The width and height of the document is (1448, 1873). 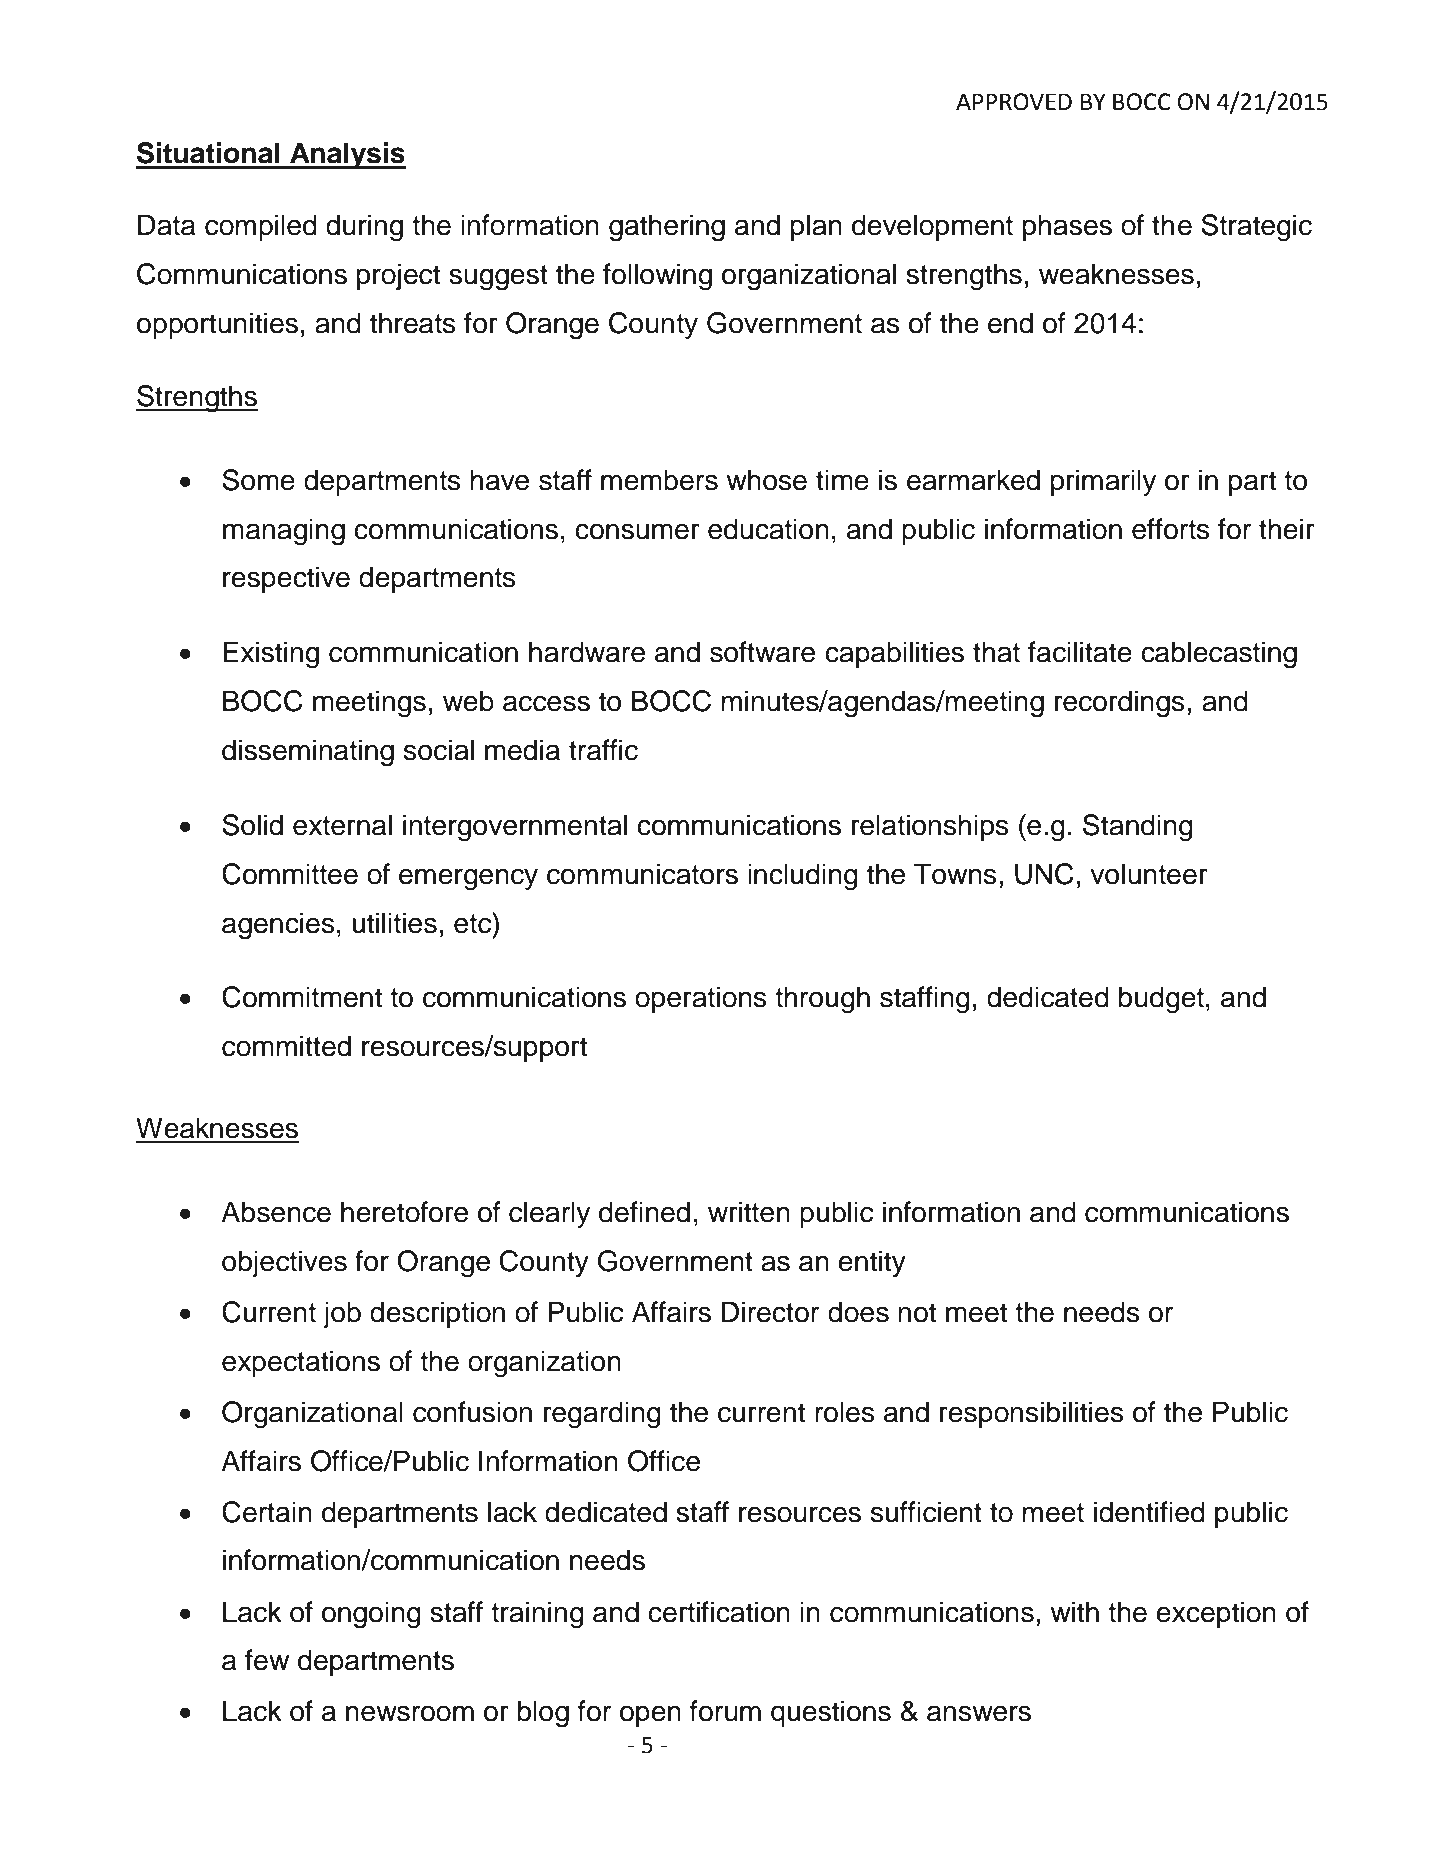 What do you see at coordinates (276, 1212) in the document?
I see `Absence` at bounding box center [276, 1212].
